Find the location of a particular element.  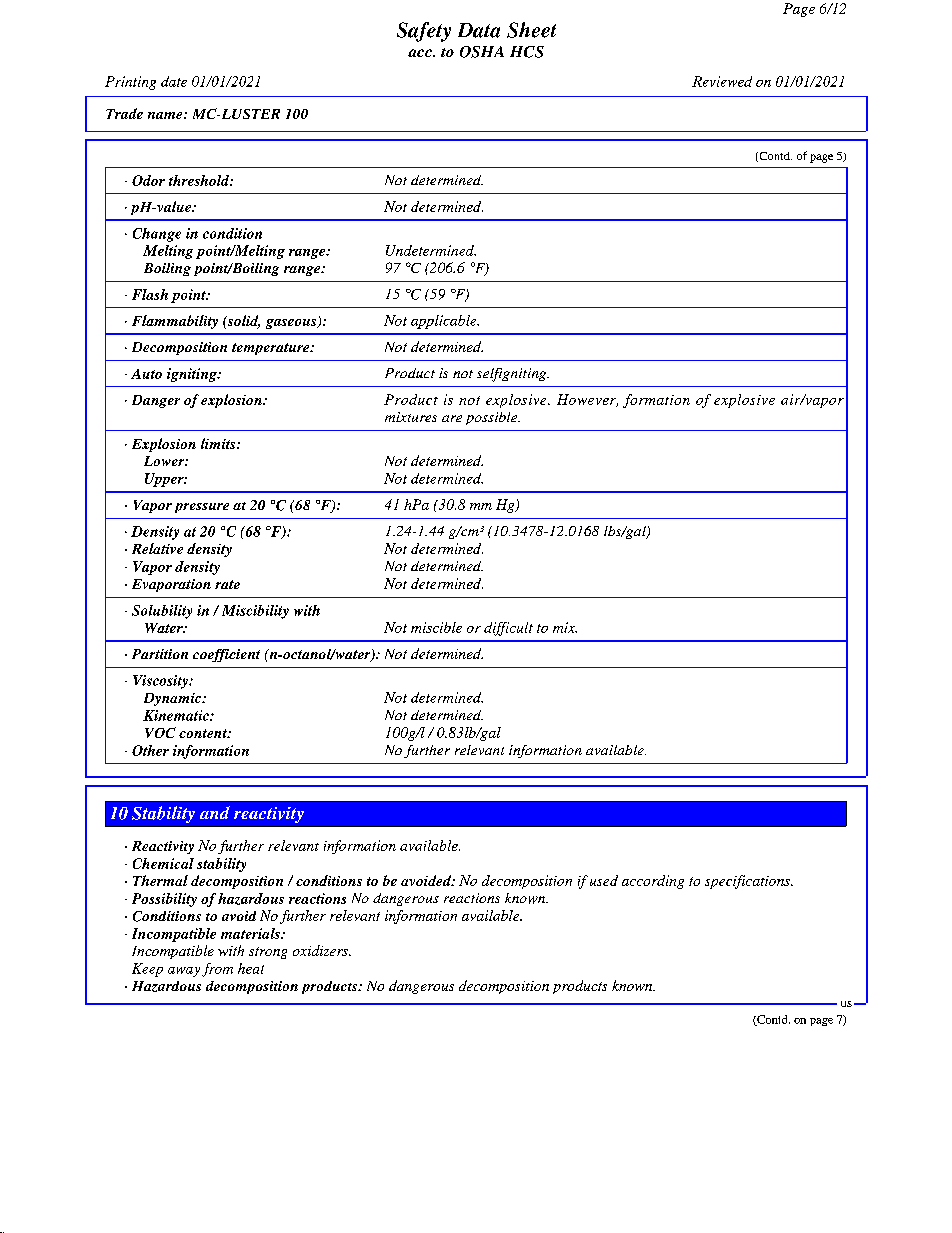

date is located at coordinates (174, 81).
